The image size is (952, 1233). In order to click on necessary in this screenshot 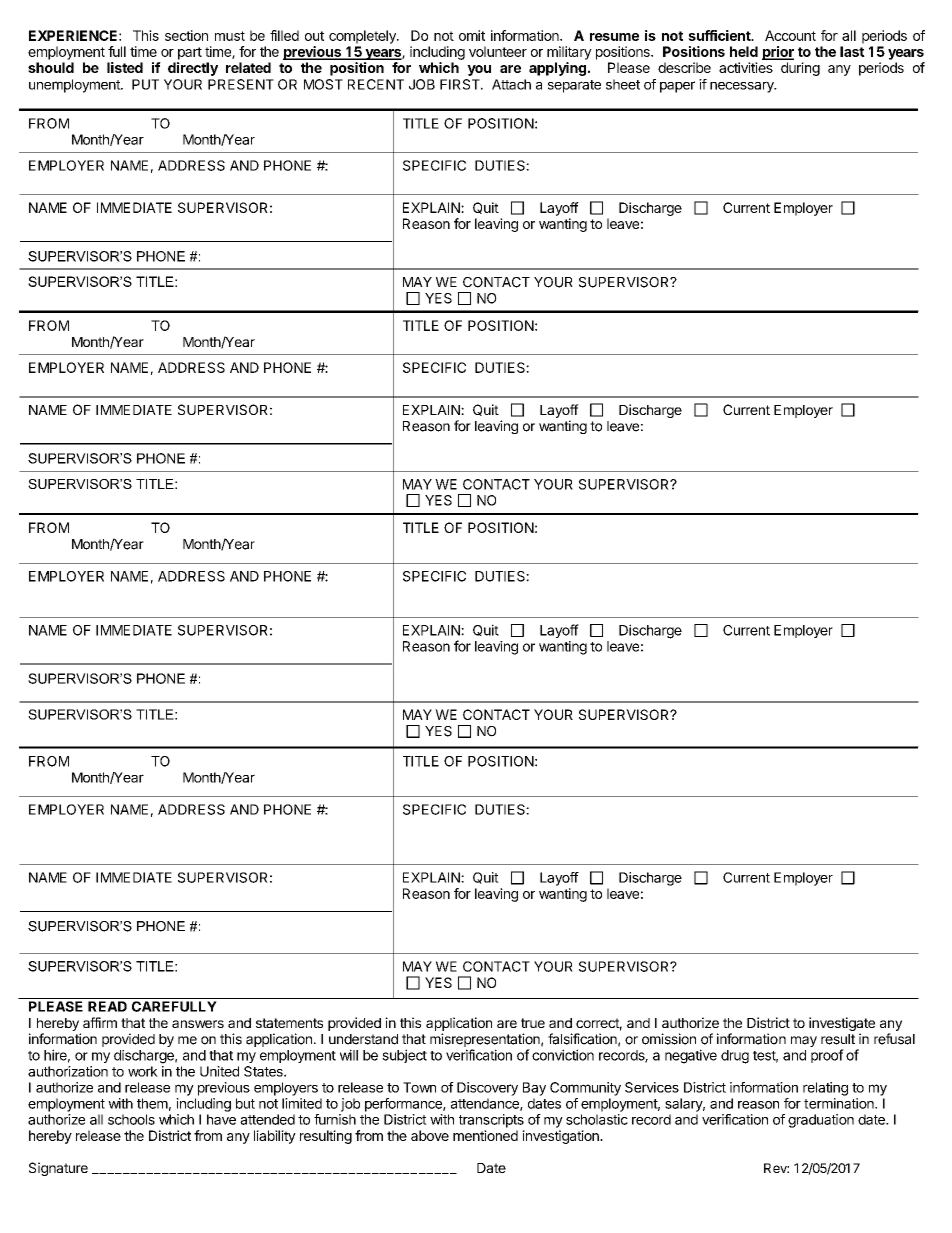, I will do `click(743, 87)`.
